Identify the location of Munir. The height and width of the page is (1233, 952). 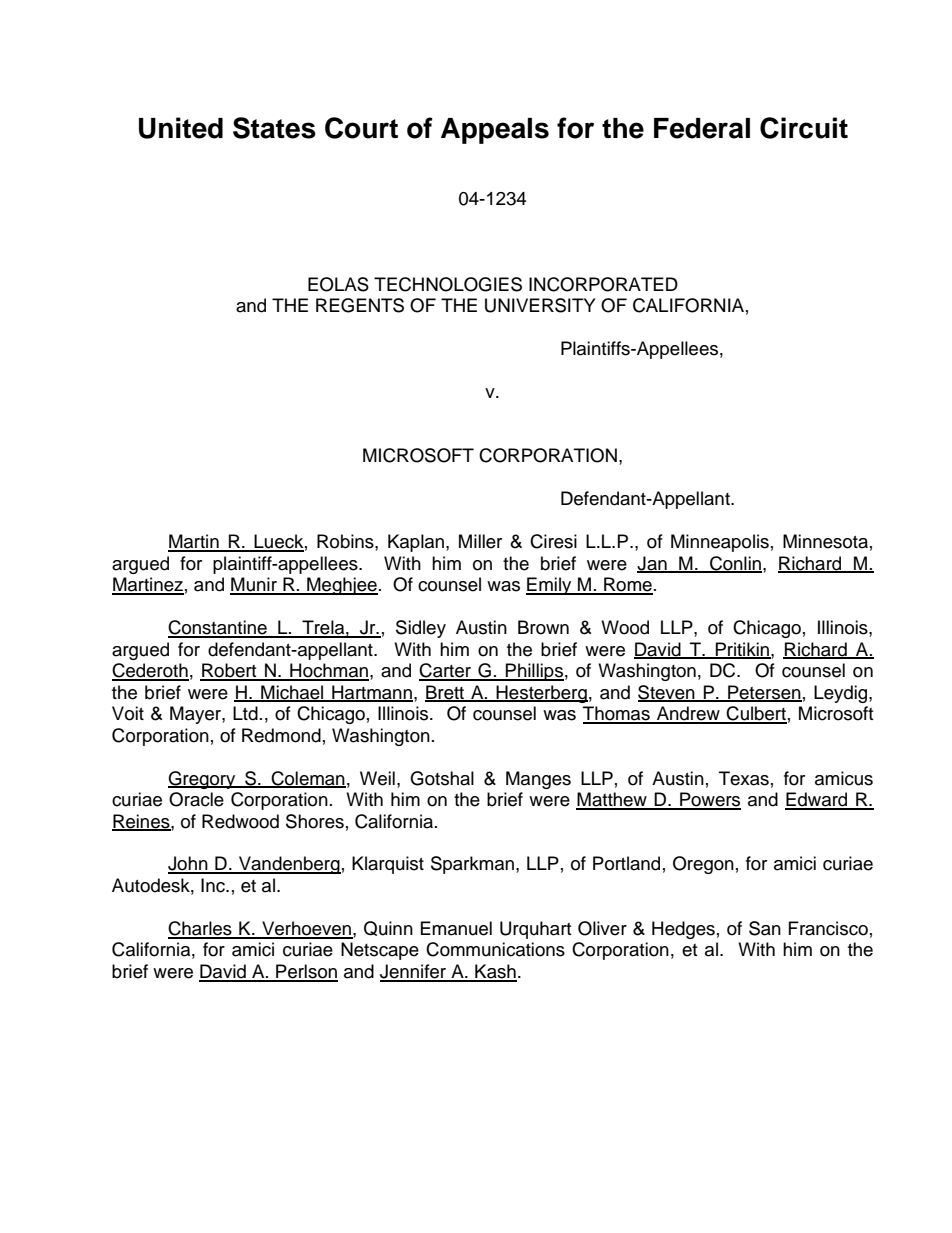
(254, 585).
